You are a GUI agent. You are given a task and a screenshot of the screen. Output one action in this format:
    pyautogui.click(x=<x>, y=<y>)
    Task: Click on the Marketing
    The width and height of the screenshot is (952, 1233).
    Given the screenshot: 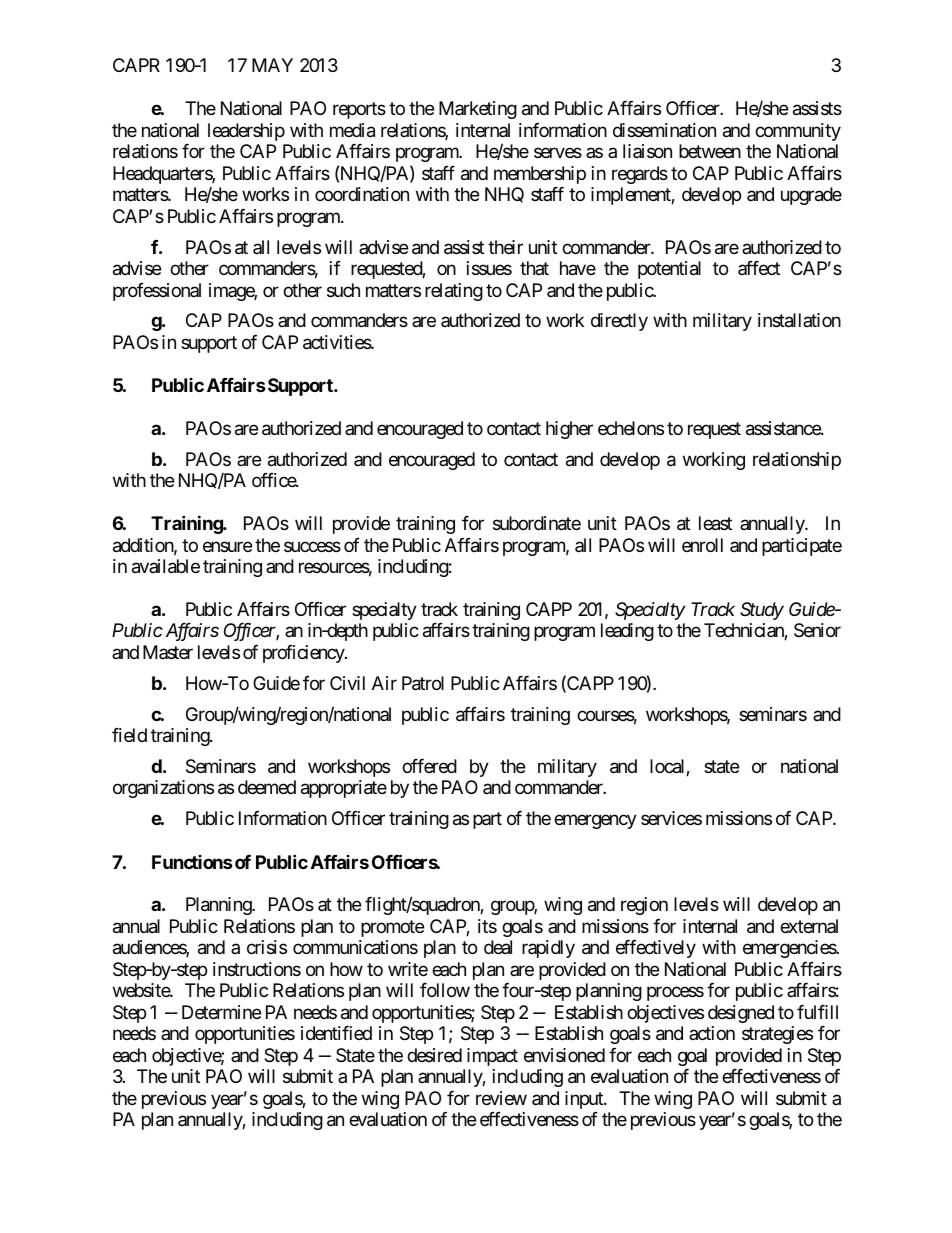 What is the action you would take?
    pyautogui.click(x=478, y=110)
